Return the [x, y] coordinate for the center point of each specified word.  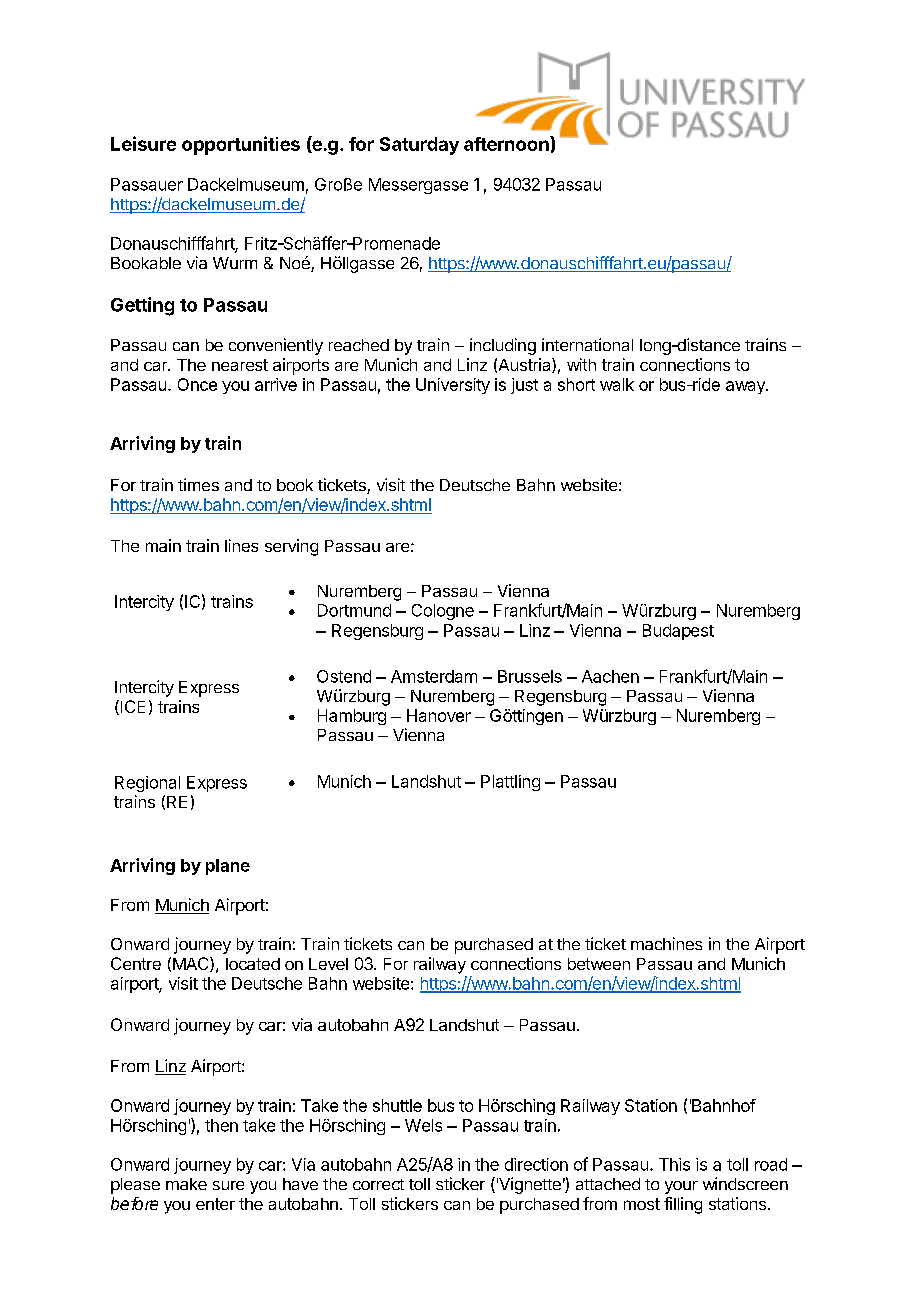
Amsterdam [434, 676]
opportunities [241, 145]
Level [328, 964]
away [746, 387]
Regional [147, 784]
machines [666, 943]
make [186, 1184]
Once [197, 384]
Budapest [678, 632]
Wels [423, 1125]
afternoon [507, 143]
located [253, 964]
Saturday [419, 146]
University [453, 386]
